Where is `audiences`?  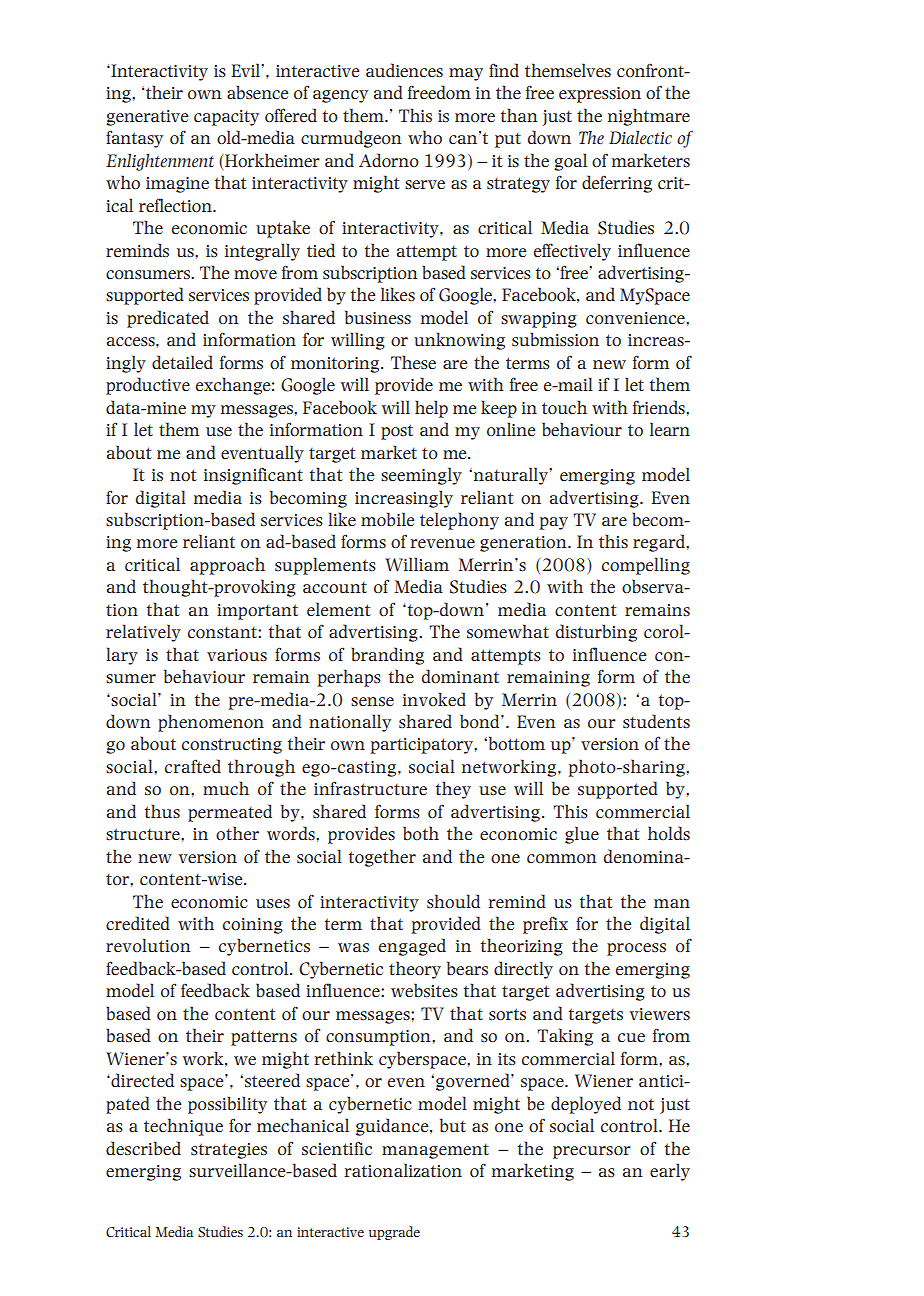
audiences is located at coordinates (404, 70).
